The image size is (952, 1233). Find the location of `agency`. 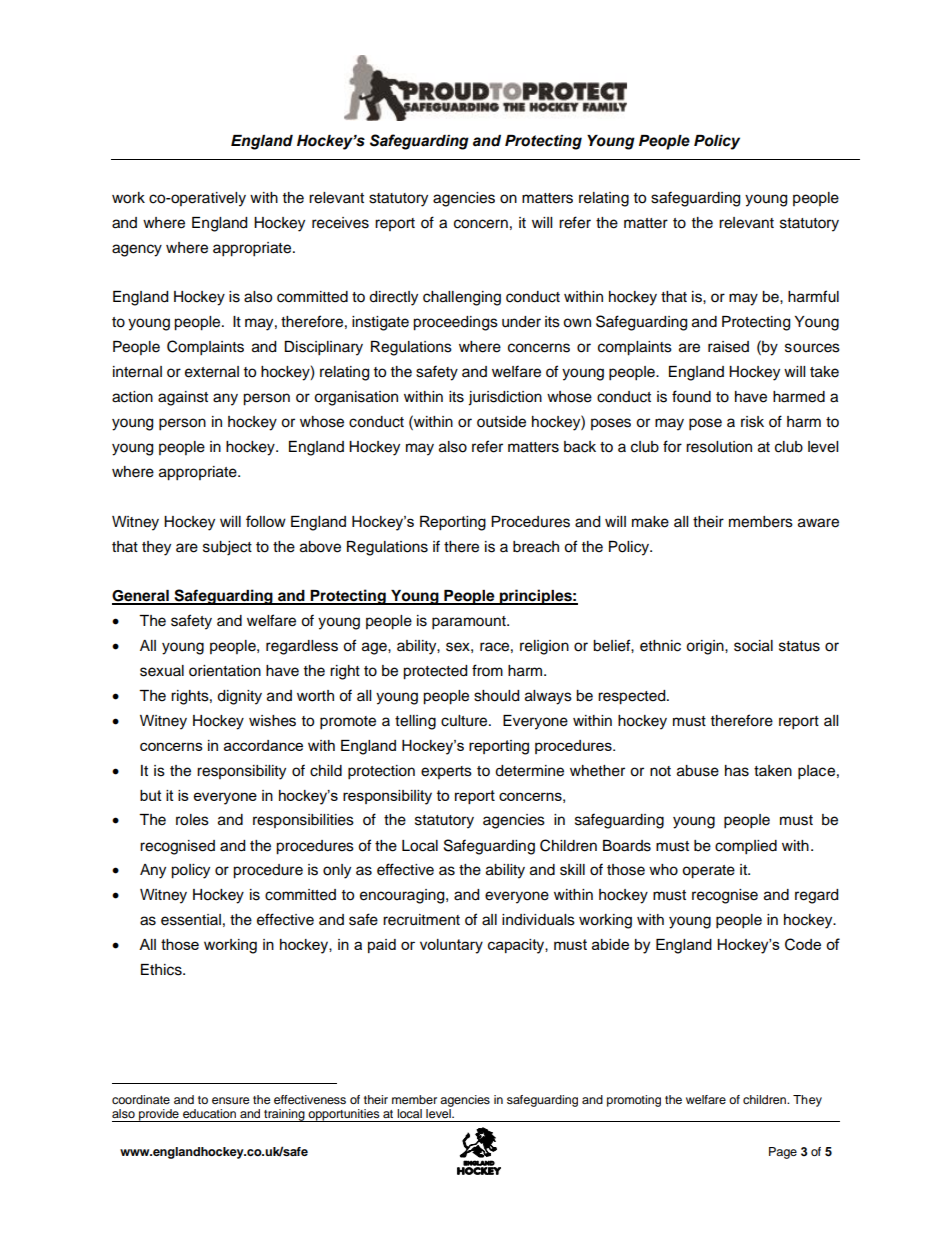

agency is located at coordinates (137, 250).
